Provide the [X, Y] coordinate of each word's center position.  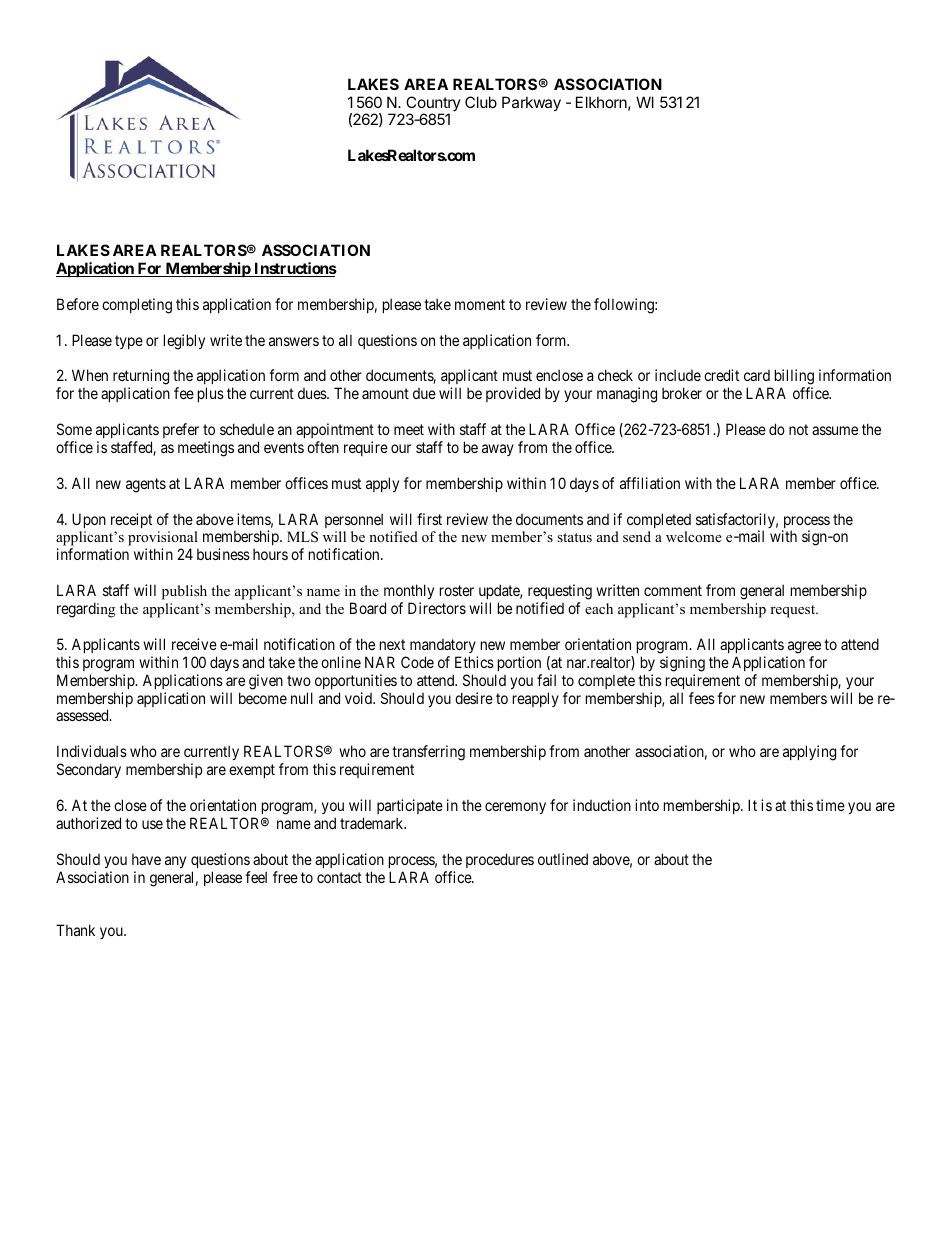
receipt [131, 520]
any [175, 862]
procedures [500, 860]
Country [433, 105]
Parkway [531, 103]
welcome [694, 536]
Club [481, 102]
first [429, 519]
